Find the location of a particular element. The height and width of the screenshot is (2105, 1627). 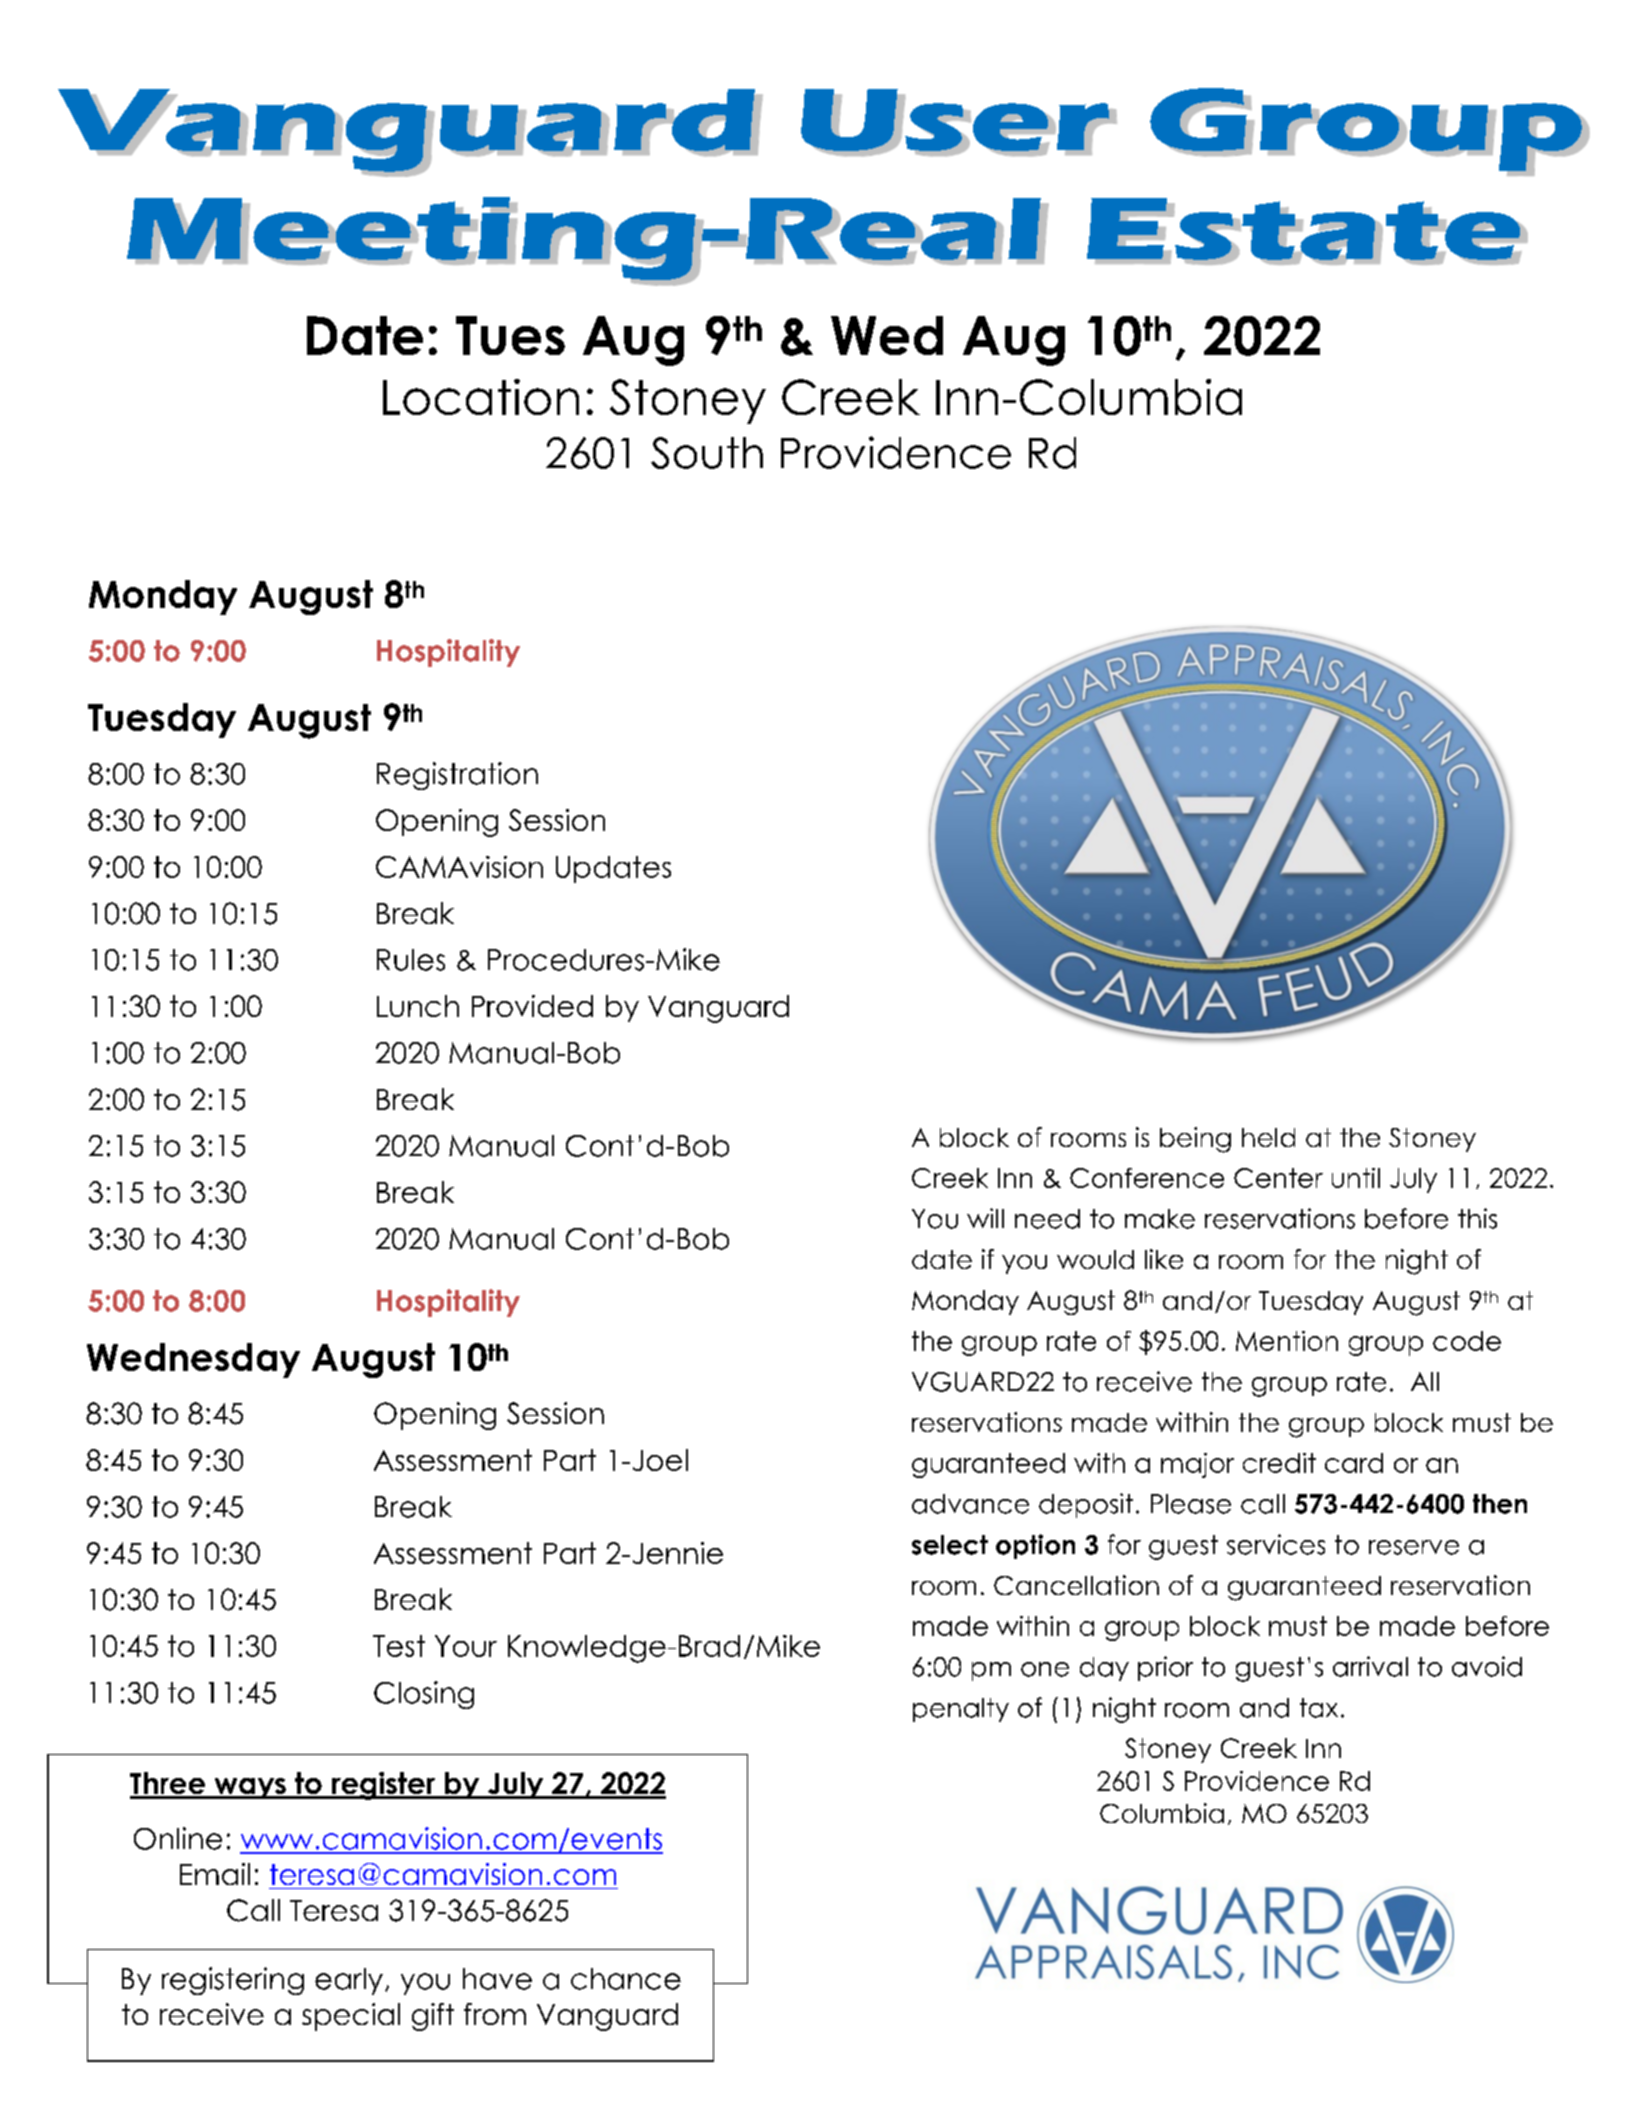

will is located at coordinates (985, 1218).
